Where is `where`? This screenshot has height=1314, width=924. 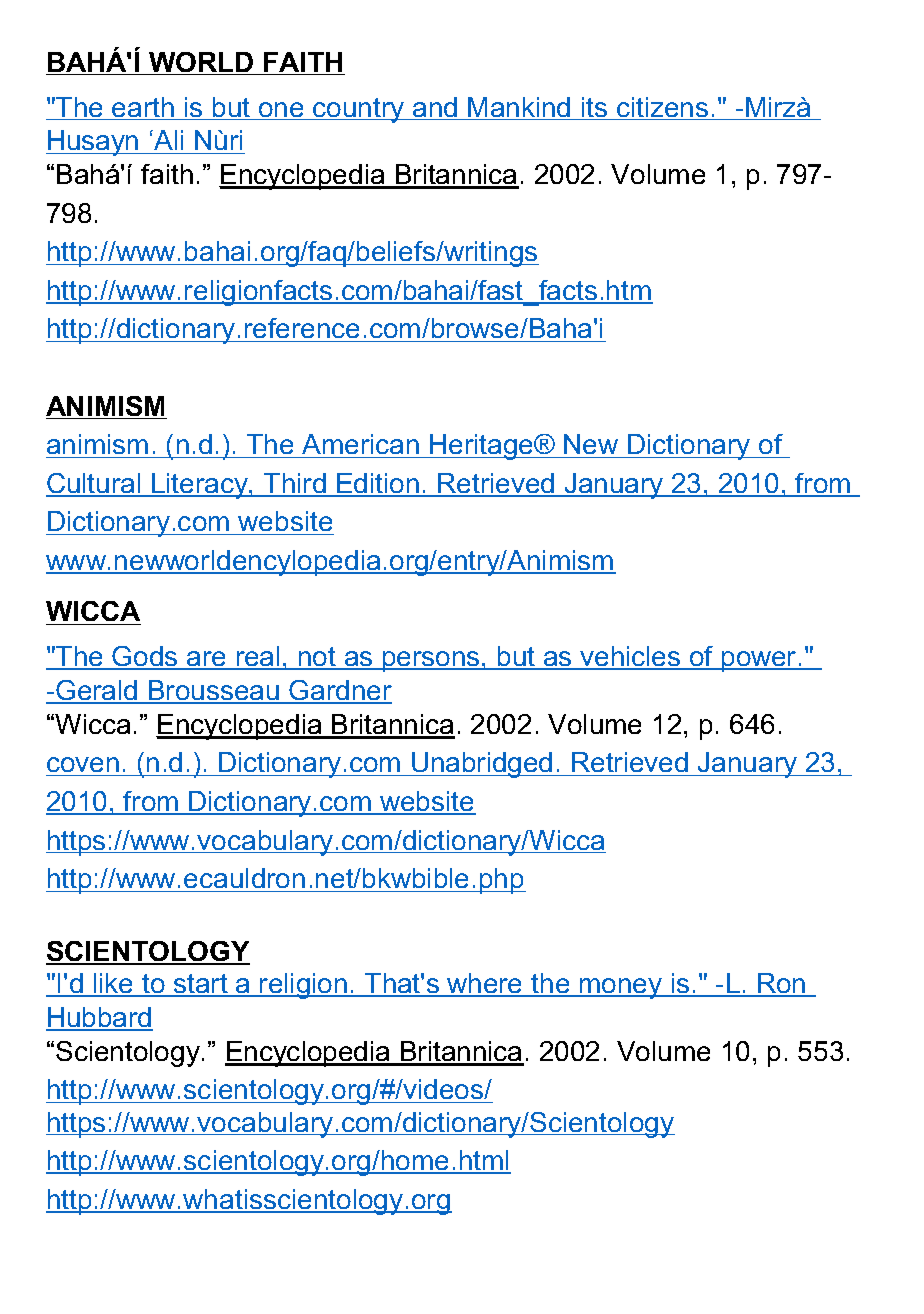
where is located at coordinates (485, 984).
